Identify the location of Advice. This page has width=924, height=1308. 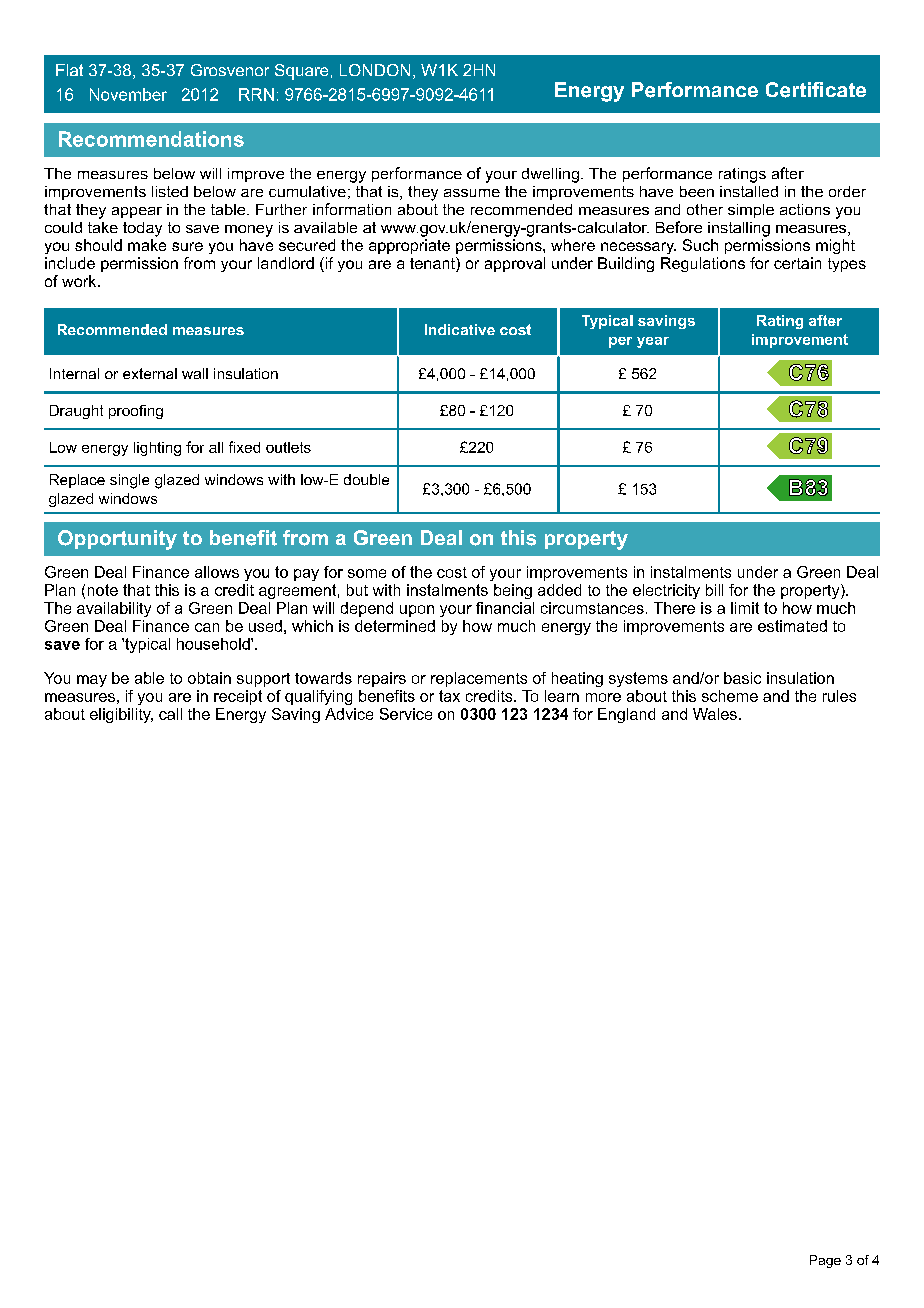
(349, 714).
